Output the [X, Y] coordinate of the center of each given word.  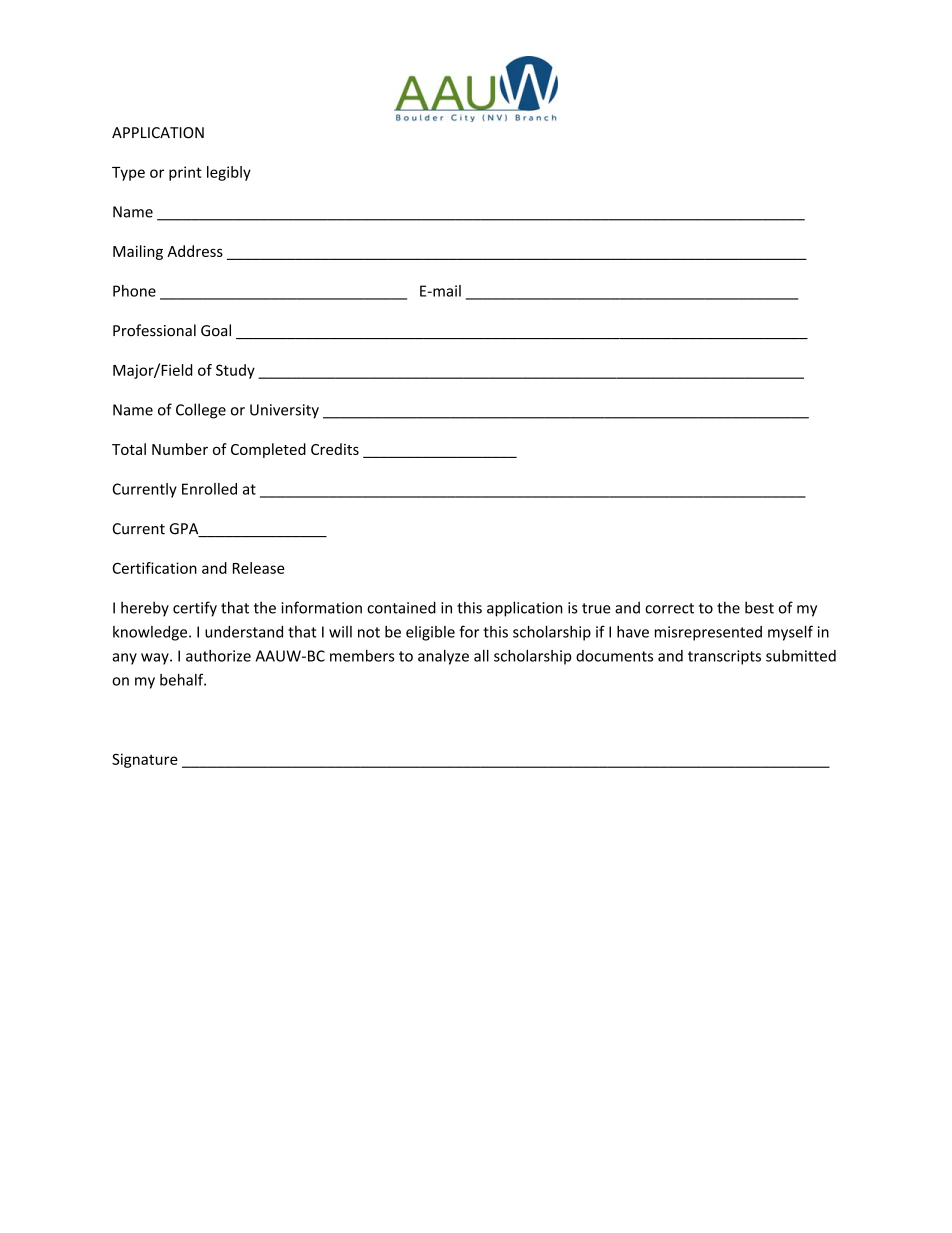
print [185, 173]
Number [180, 449]
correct [669, 608]
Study [235, 371]
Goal [216, 330]
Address [195, 251]
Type [128, 174]
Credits [335, 449]
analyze [443, 657]
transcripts [724, 657]
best [759, 607]
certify [195, 609]
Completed [268, 450]
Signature [145, 760]
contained [401, 607]
